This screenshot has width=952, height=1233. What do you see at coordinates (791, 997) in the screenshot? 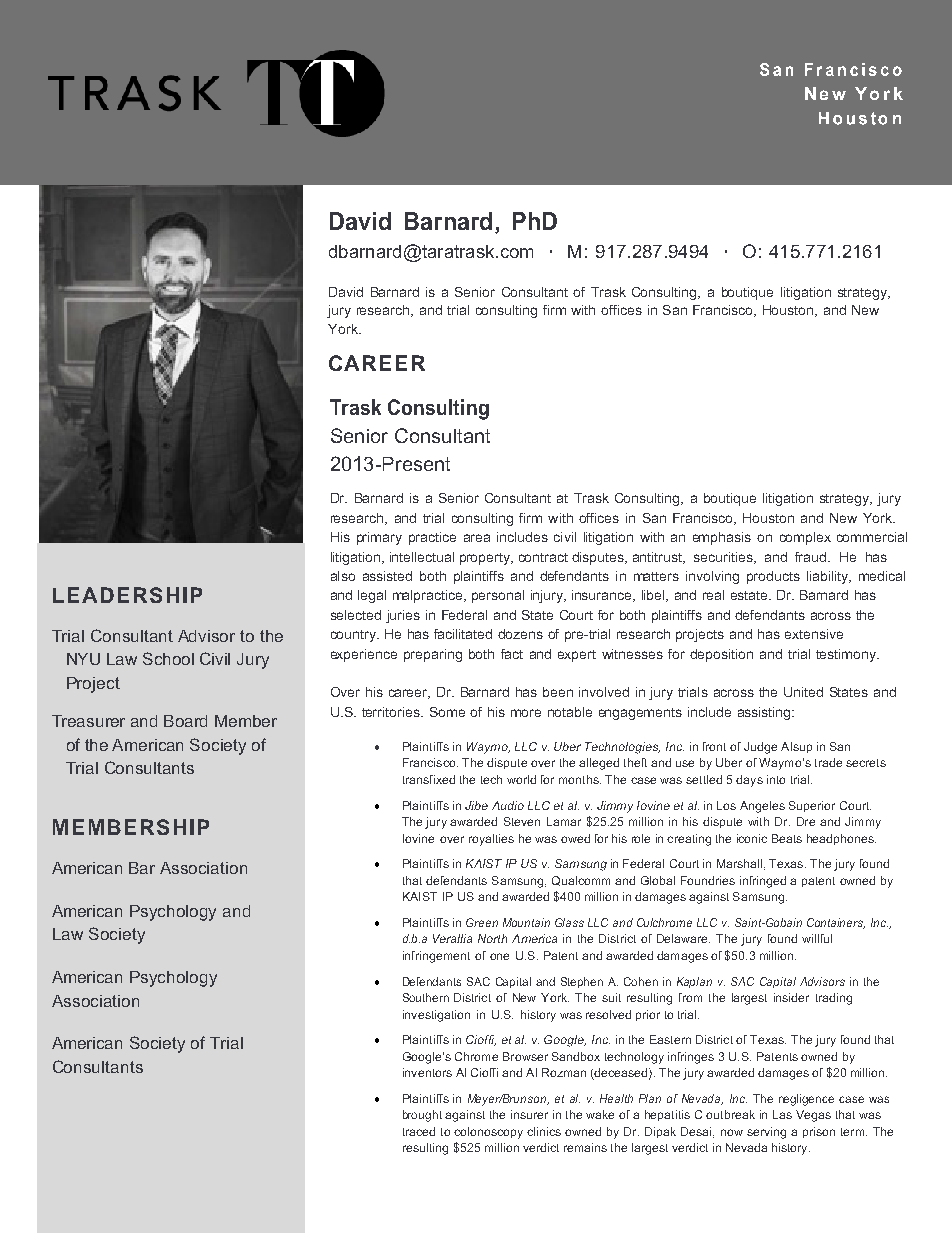
I see `insider` at bounding box center [791, 997].
